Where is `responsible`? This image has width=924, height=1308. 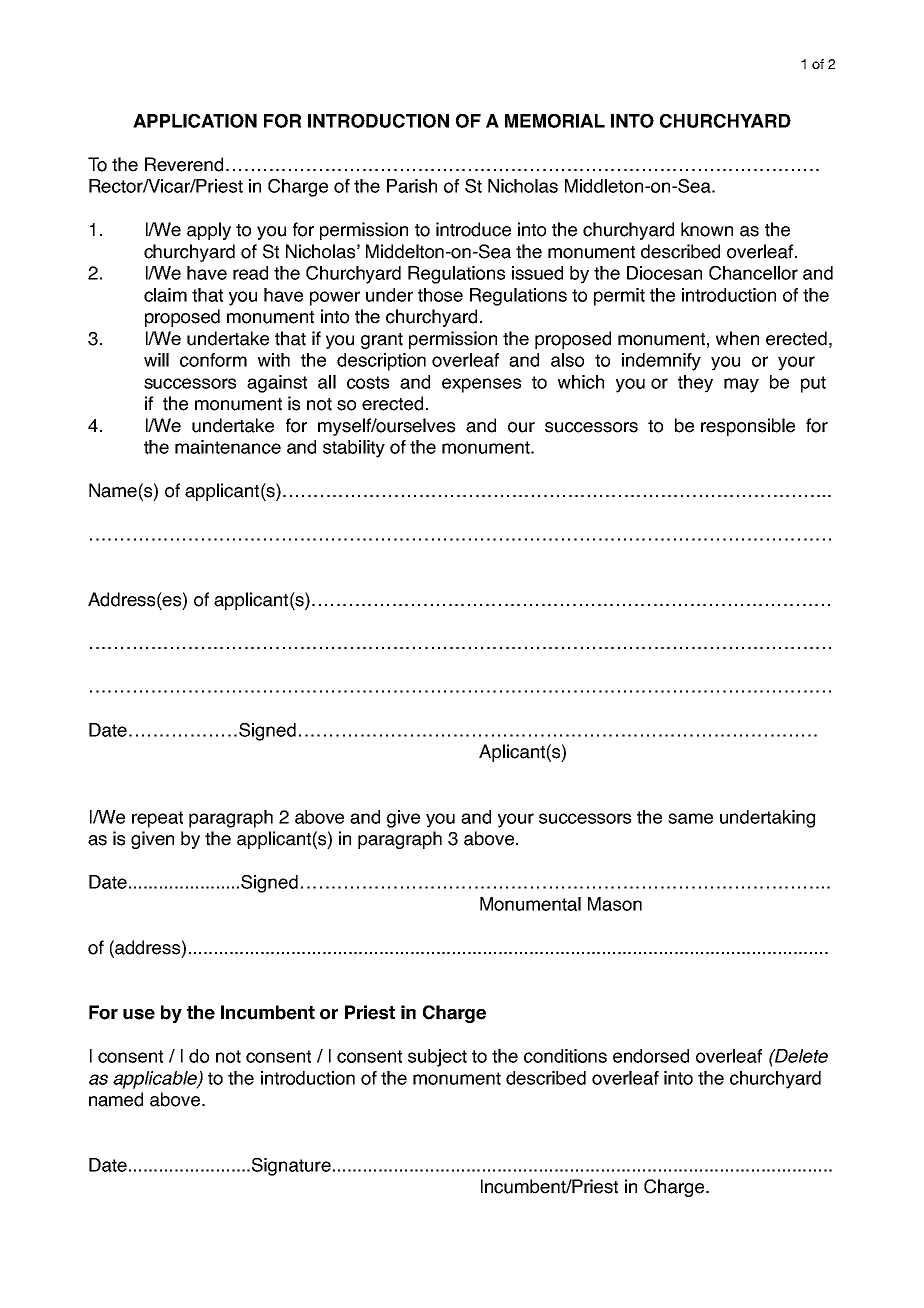
responsible is located at coordinates (748, 427).
